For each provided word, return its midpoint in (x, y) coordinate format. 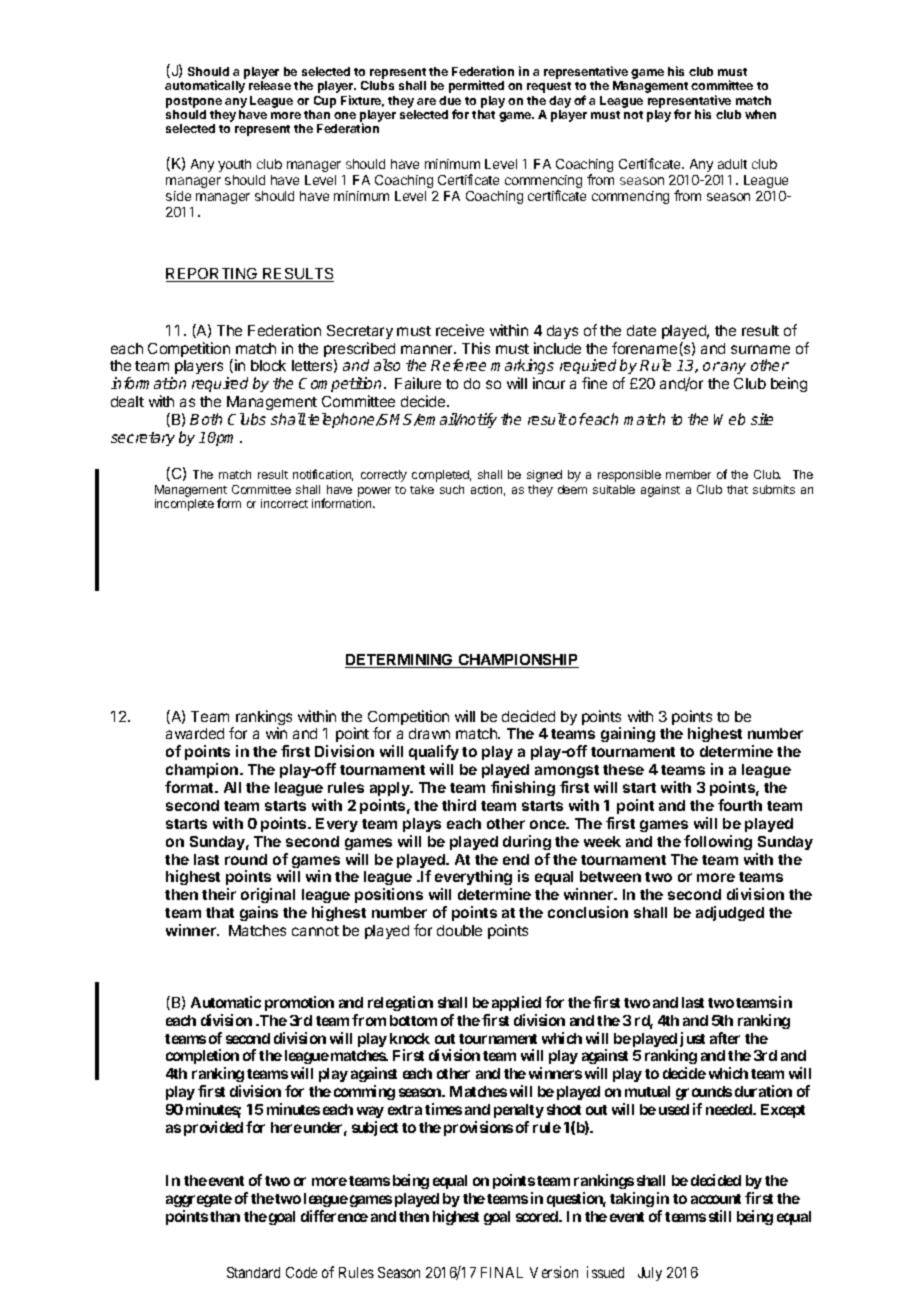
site (762, 419)
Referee (458, 365)
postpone (194, 102)
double (459, 930)
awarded (195, 733)
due (450, 100)
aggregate (199, 1200)
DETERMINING (400, 661)
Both (206, 419)
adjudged (730, 913)
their (219, 894)
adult (732, 164)
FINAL (502, 1272)
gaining (628, 734)
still (720, 1216)
